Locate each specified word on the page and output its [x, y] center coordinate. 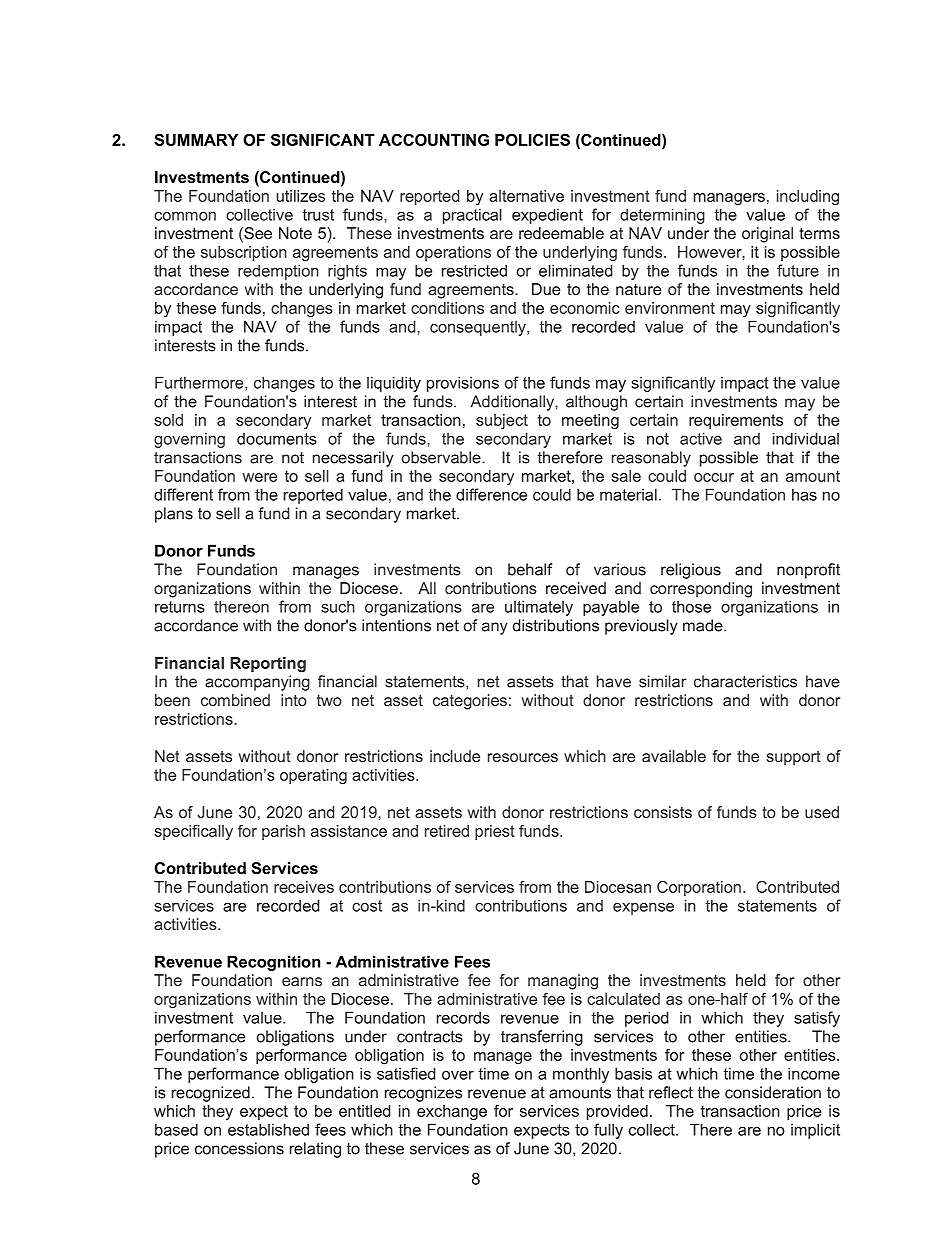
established [268, 1129]
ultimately [539, 608]
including [808, 197]
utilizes [301, 196]
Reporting [268, 664]
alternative [526, 196]
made [704, 625]
